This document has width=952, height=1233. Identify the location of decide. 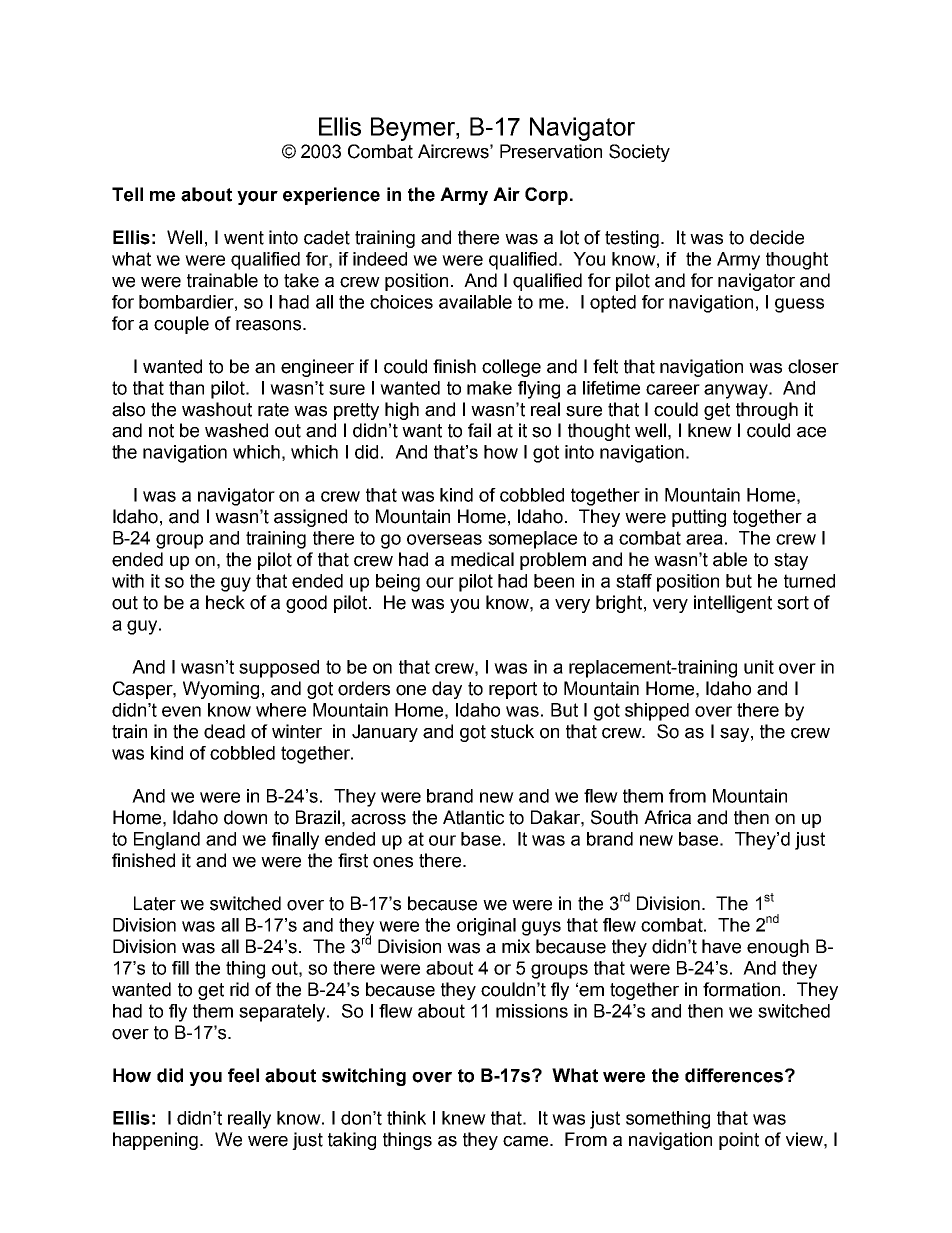
(777, 237).
